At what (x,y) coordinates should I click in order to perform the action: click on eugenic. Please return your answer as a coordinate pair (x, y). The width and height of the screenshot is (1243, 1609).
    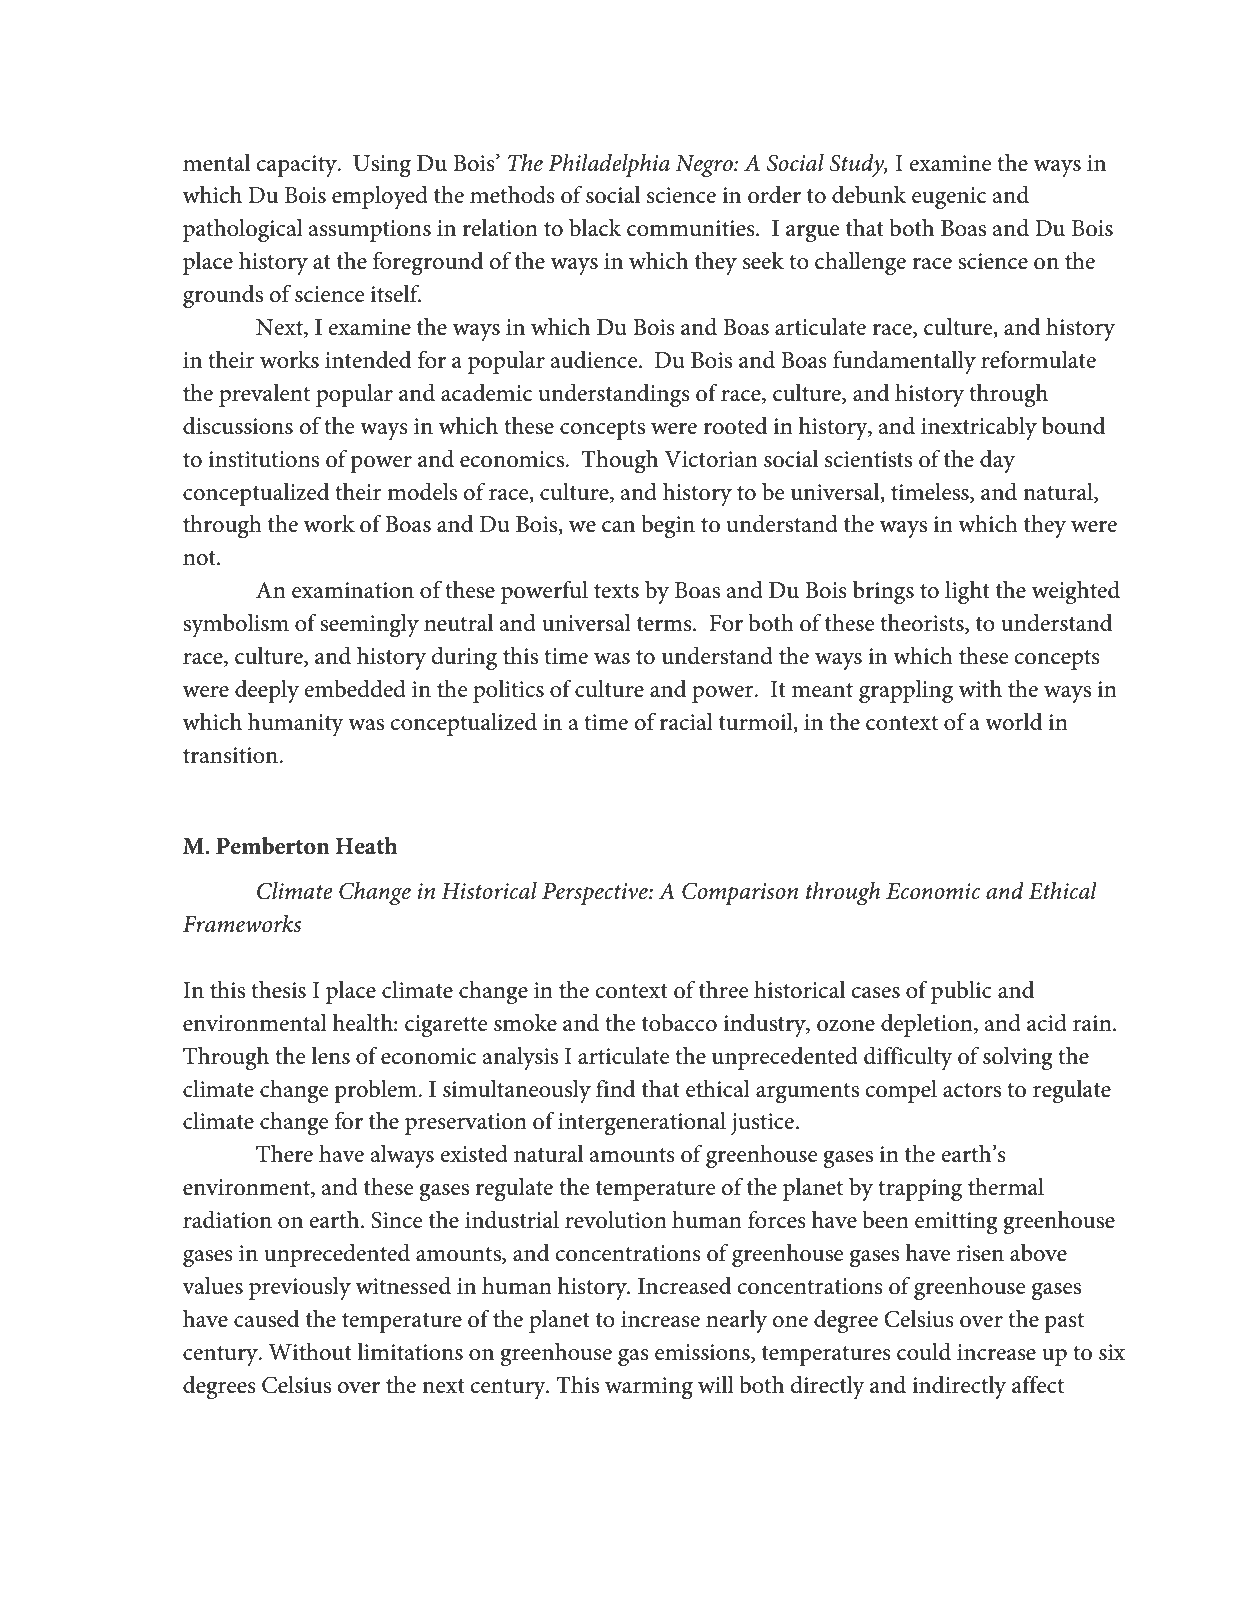
    Looking at the image, I should click on (949, 198).
